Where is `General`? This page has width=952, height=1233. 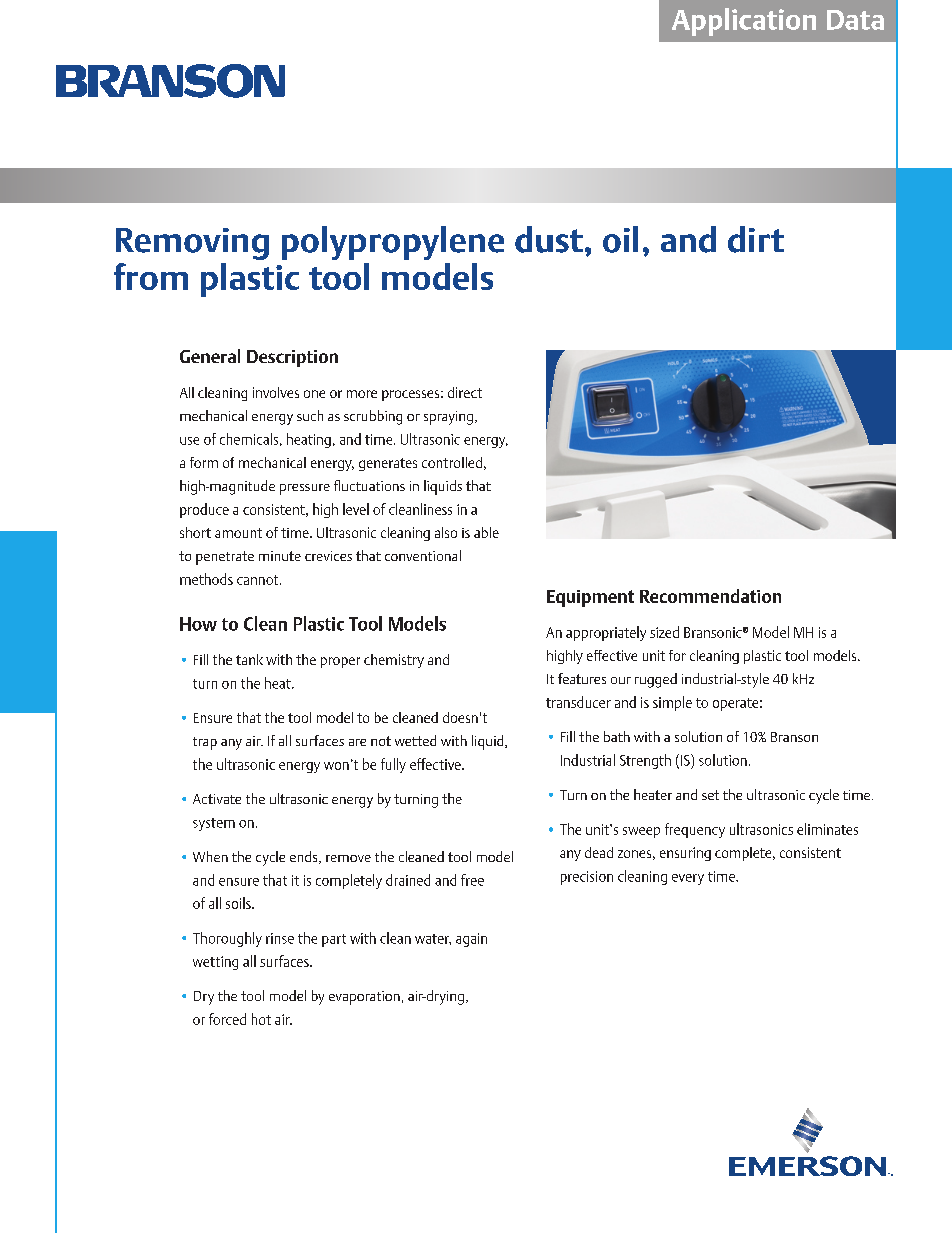
General is located at coordinates (210, 356).
